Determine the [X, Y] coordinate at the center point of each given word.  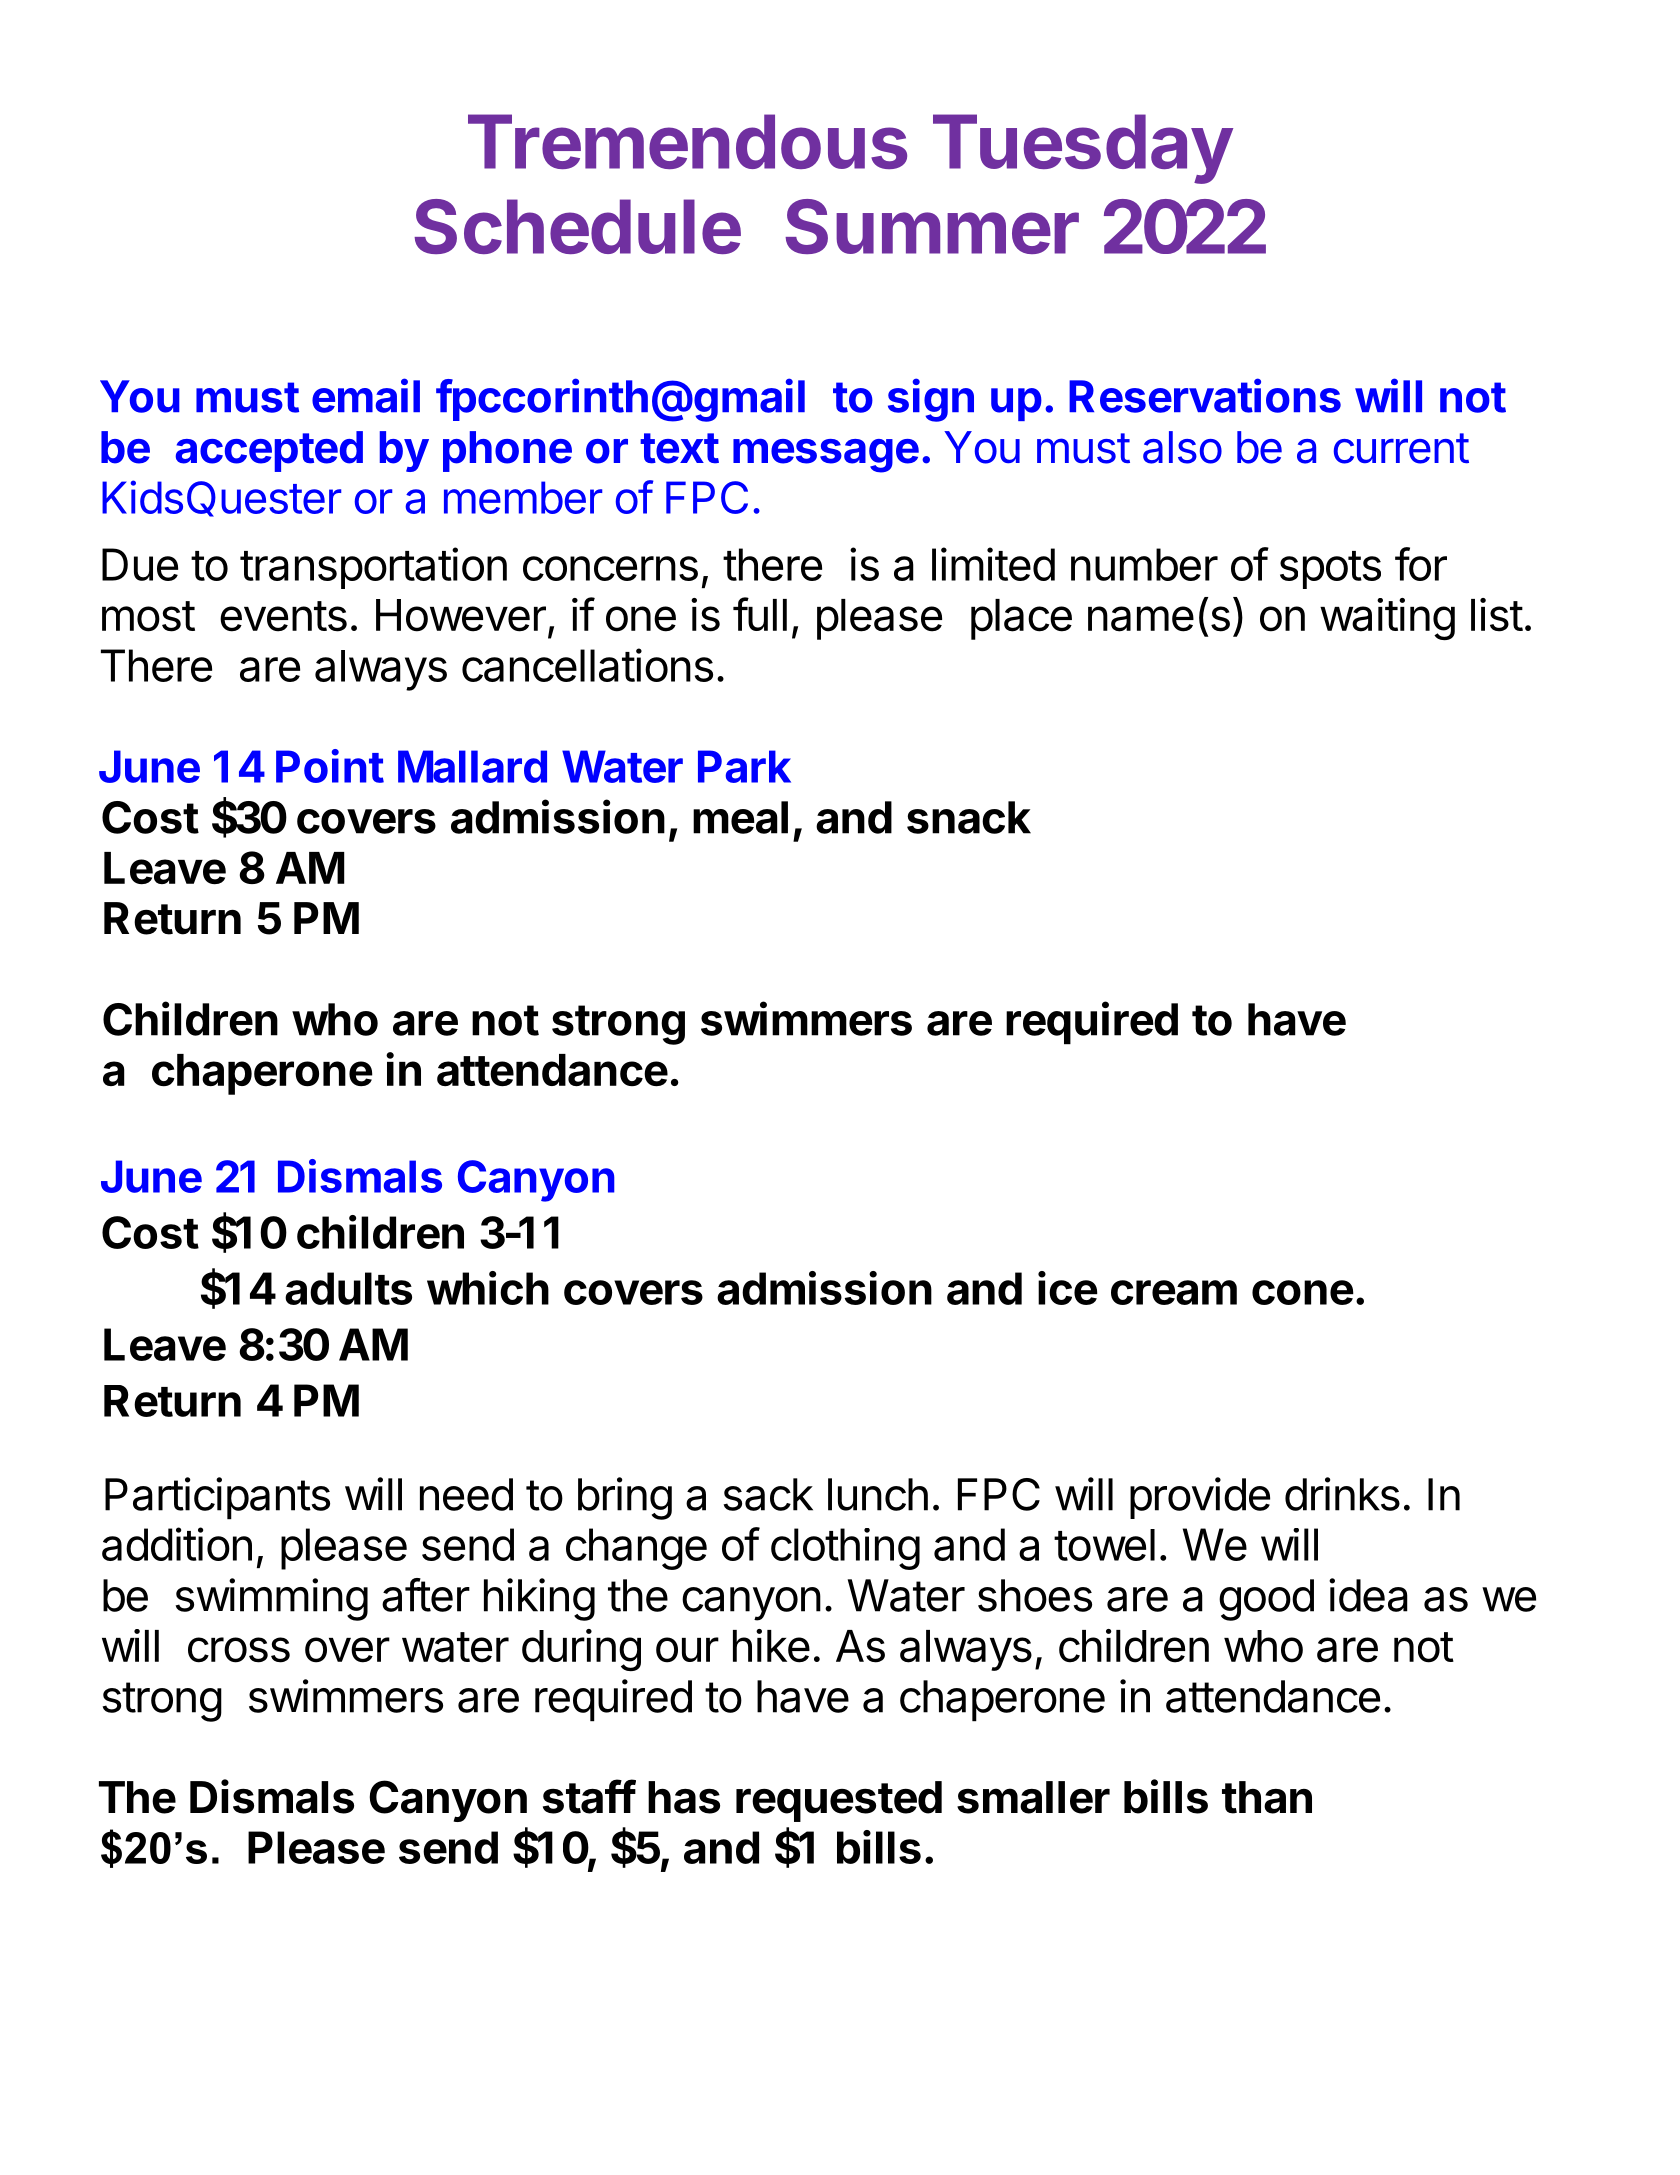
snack [969, 817]
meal [740, 817]
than [1267, 1797]
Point [330, 766]
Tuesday [1082, 149]
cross [239, 1650]
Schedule [577, 226]
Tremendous [687, 141]
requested [839, 1801]
